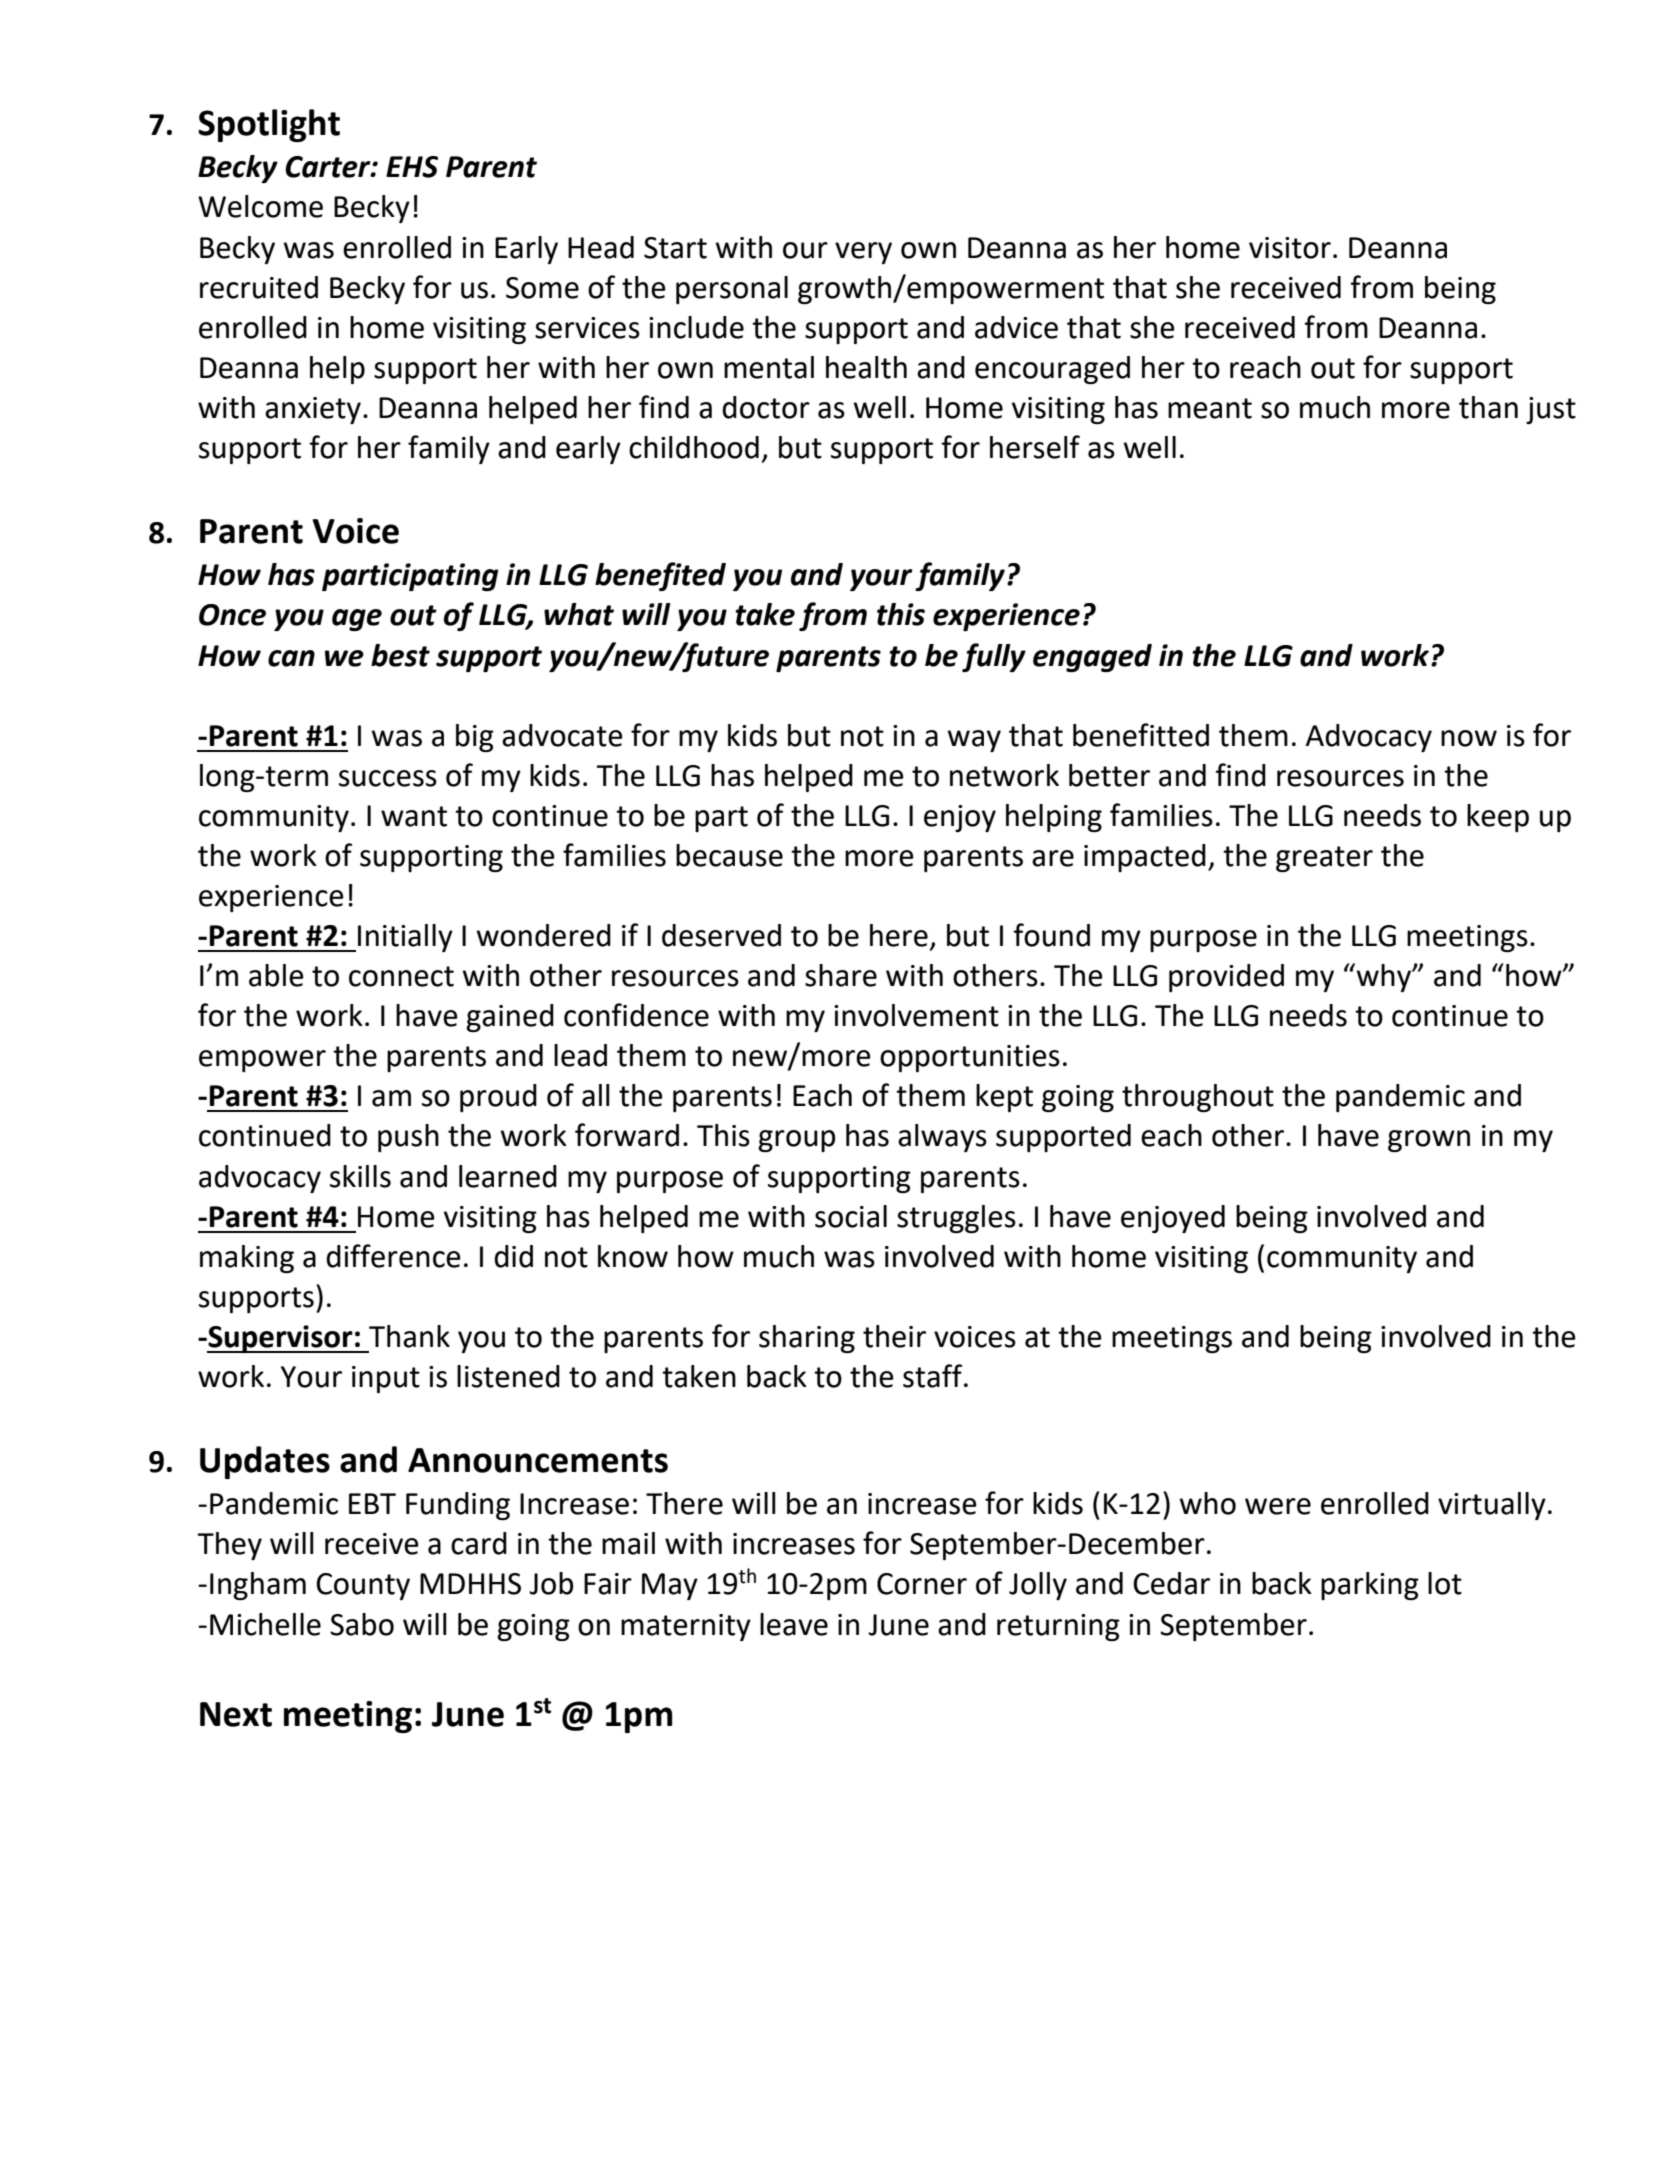 The height and width of the image is (2168, 1675). What do you see at coordinates (863, 253) in the image?
I see `very` at bounding box center [863, 253].
